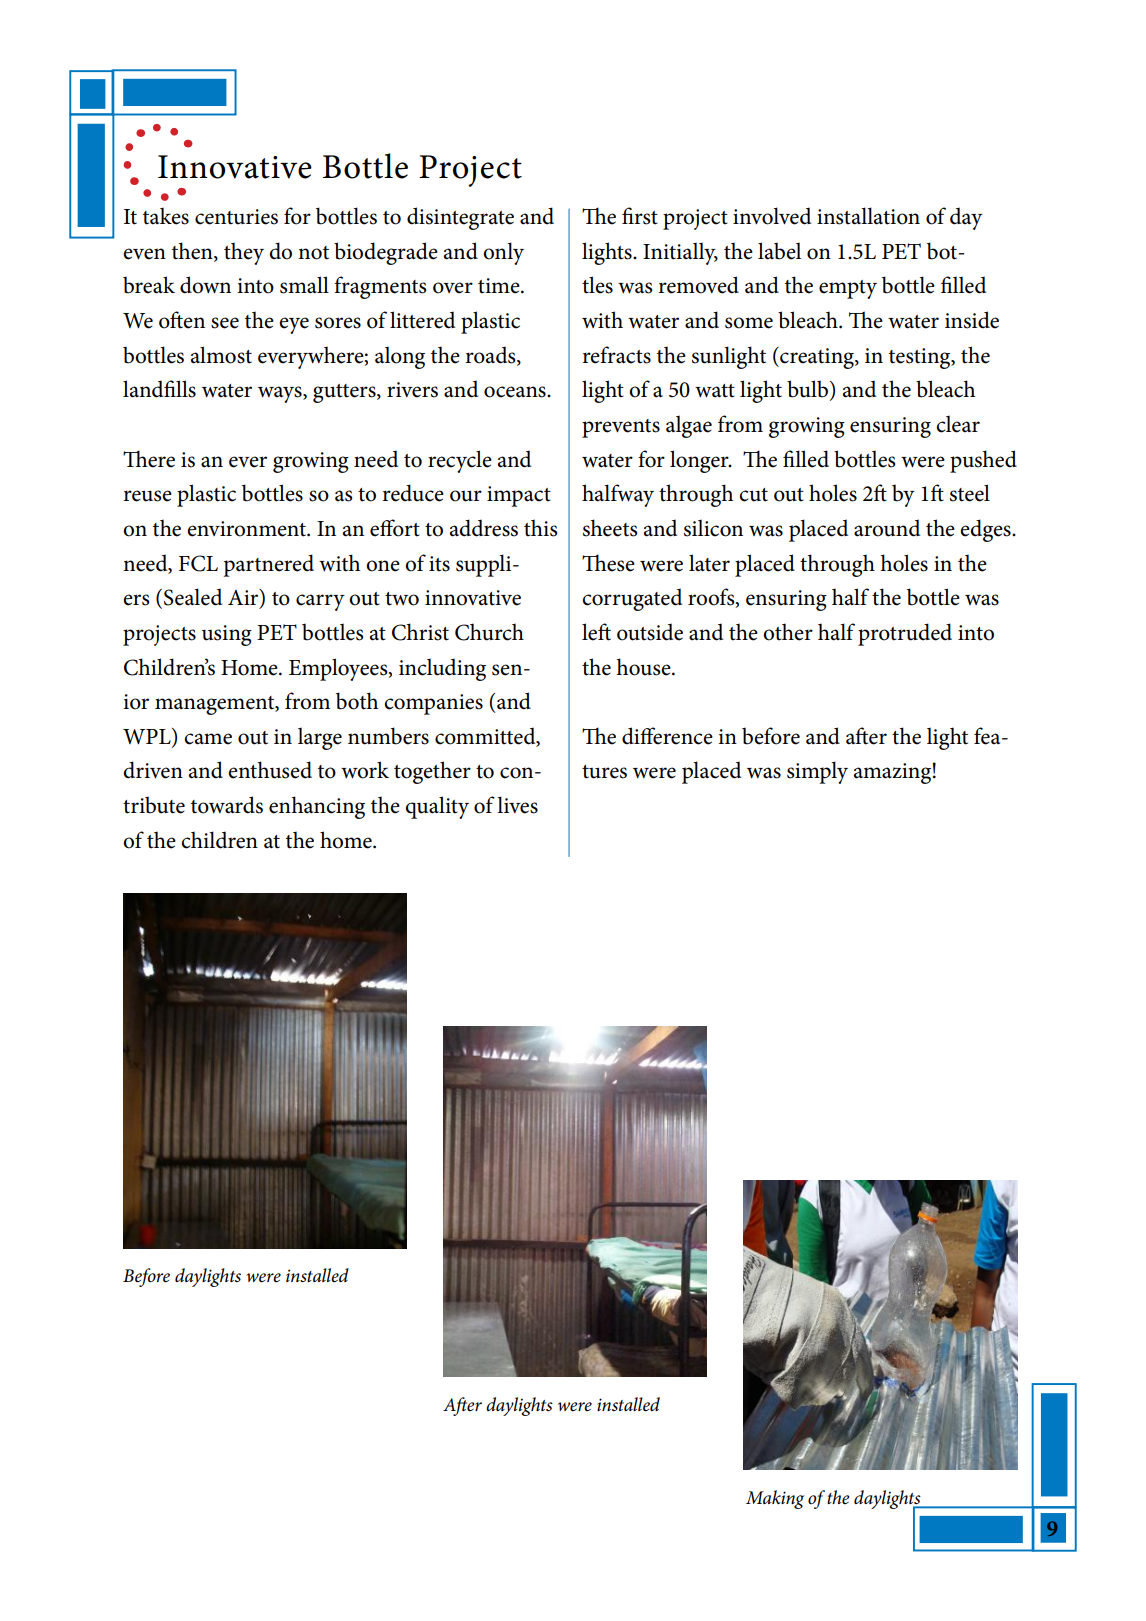  Describe the element at coordinates (517, 805) in the document. I see `lives` at that location.
